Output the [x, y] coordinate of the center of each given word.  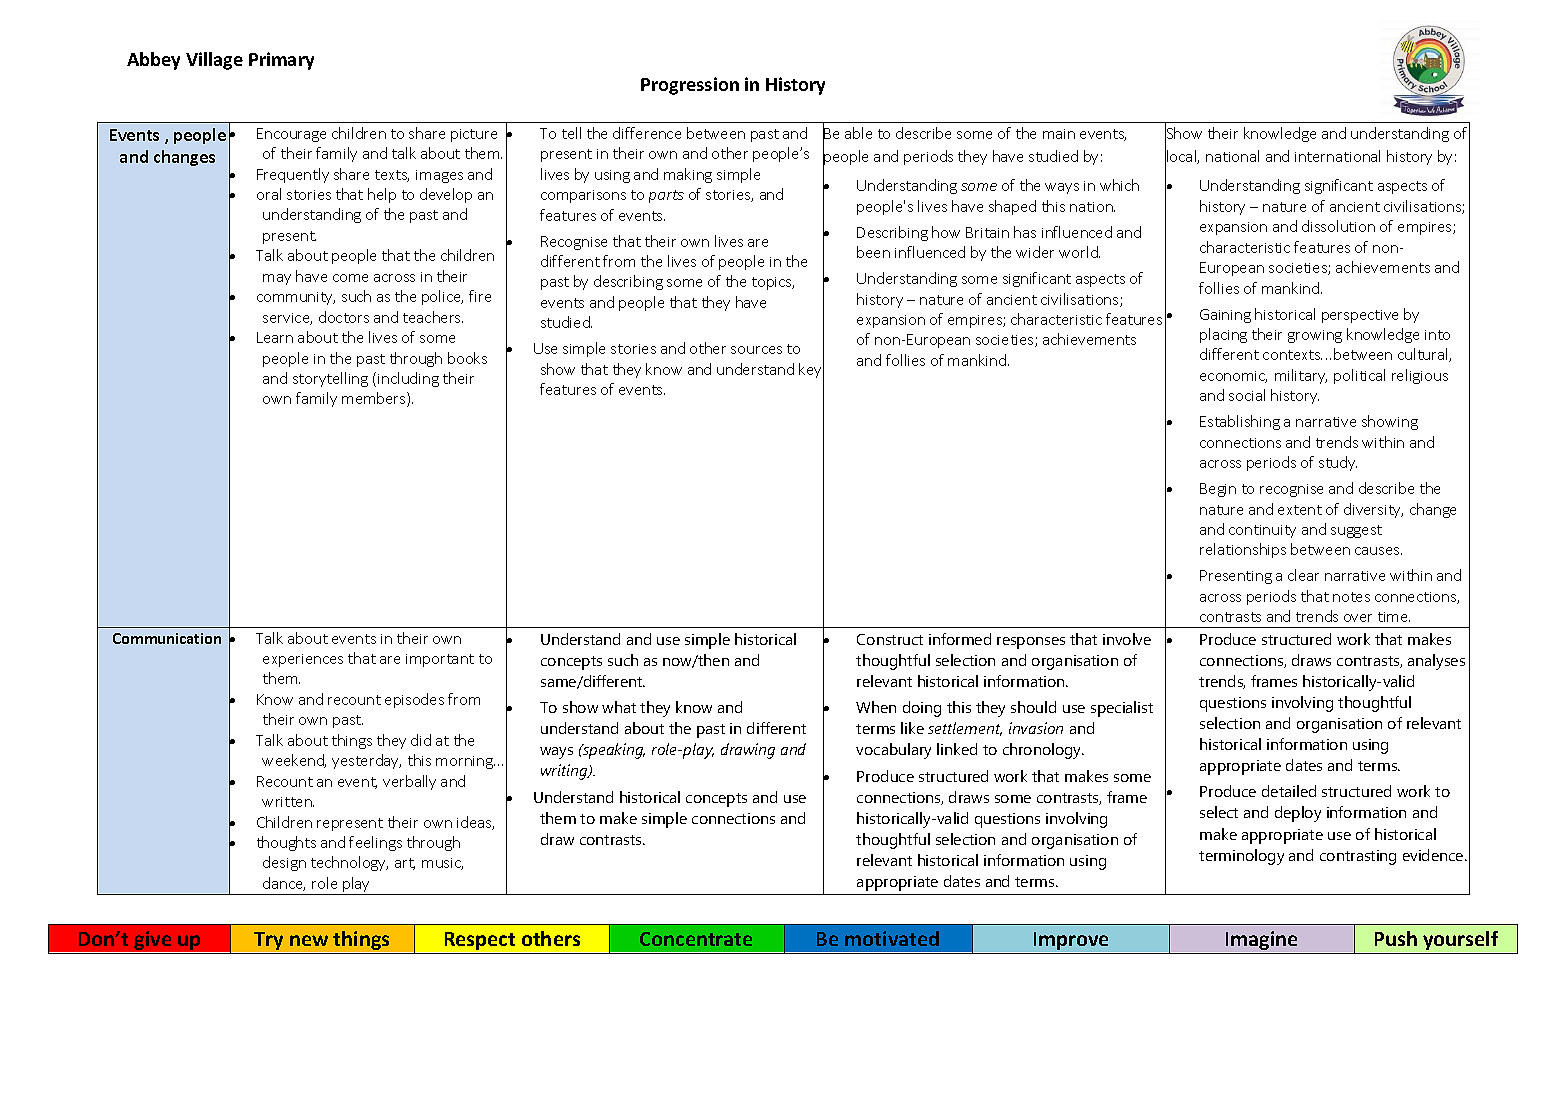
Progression [690, 86]
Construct [890, 639]
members [375, 399]
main [1059, 134]
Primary [281, 61]
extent [1300, 510]
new [309, 940]
